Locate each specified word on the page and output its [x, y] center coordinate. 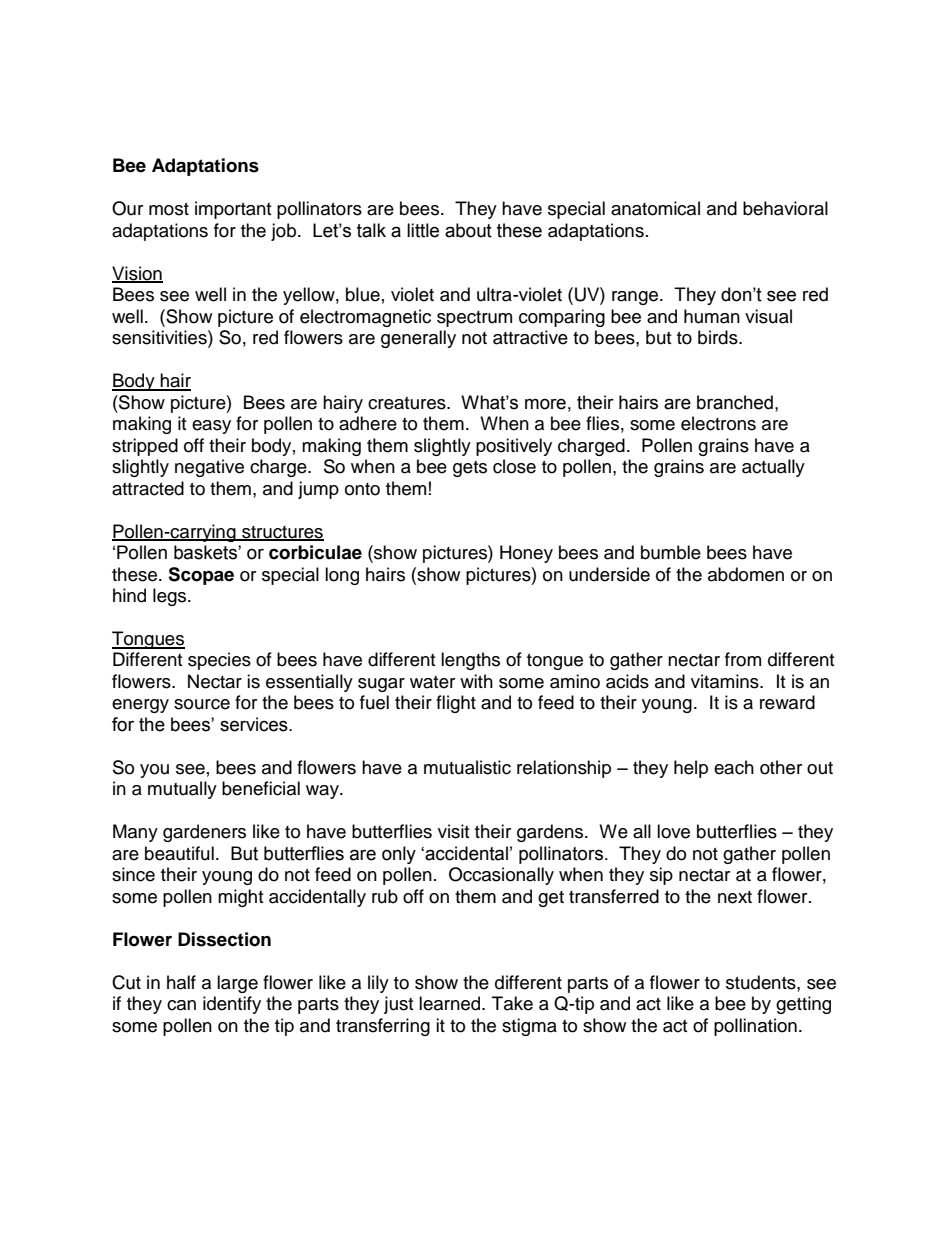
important [233, 210]
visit [453, 831]
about [468, 230]
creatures [408, 403]
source [202, 704]
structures [282, 533]
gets [470, 469]
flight [456, 704]
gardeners [204, 833]
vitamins [726, 681]
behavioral [785, 208]
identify [232, 1005]
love [673, 831]
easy [211, 427]
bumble [671, 552]
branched [735, 402]
